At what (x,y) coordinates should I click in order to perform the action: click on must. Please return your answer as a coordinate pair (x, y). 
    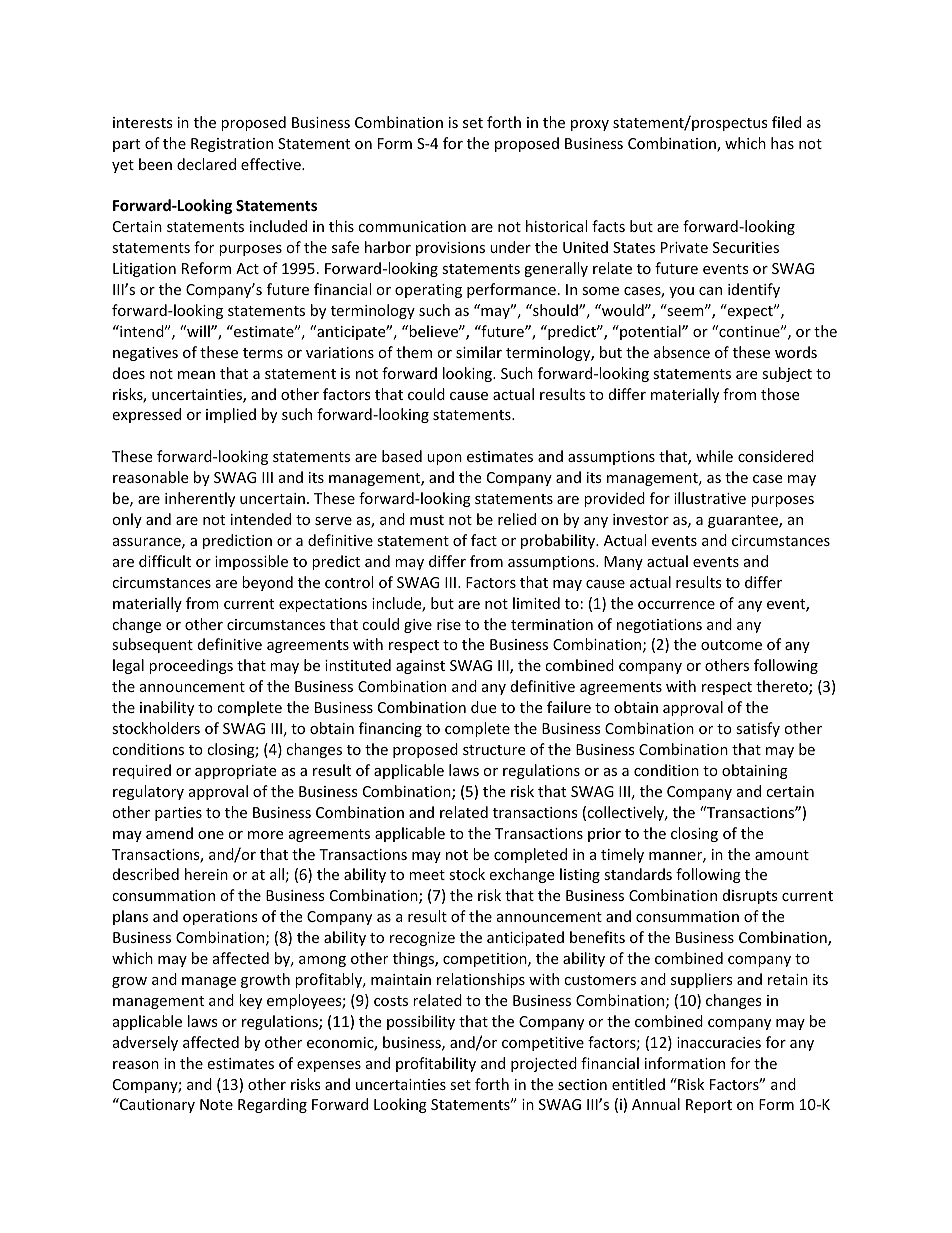
    Looking at the image, I should click on (427, 520).
